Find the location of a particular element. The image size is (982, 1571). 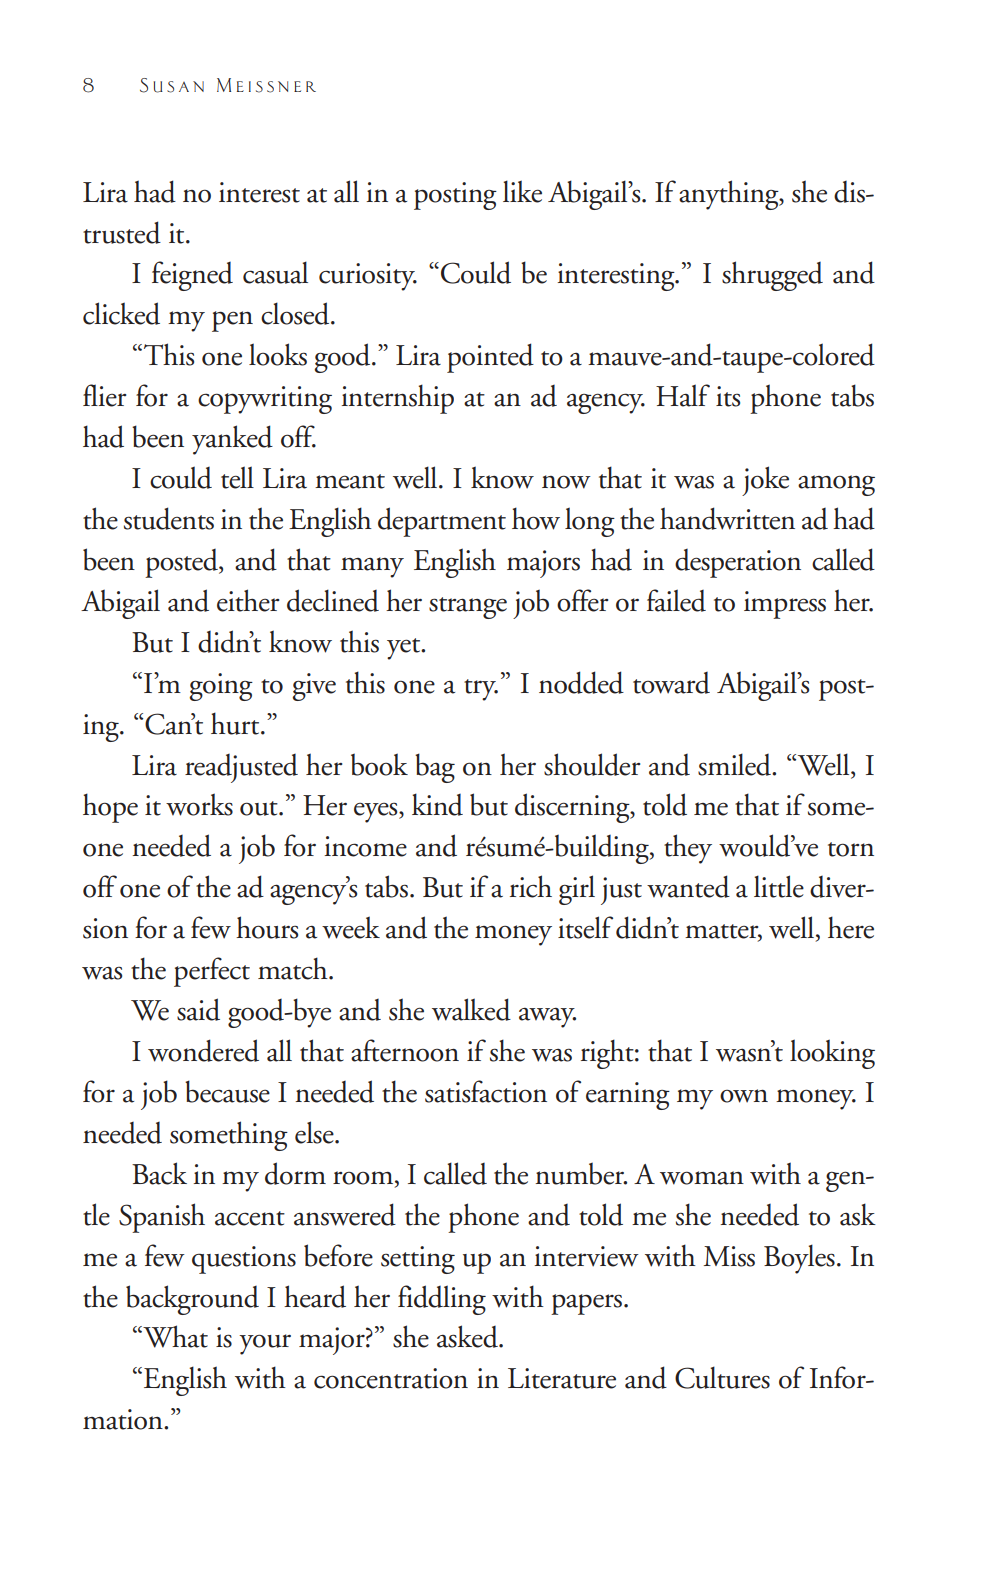

little is located at coordinates (779, 886).
